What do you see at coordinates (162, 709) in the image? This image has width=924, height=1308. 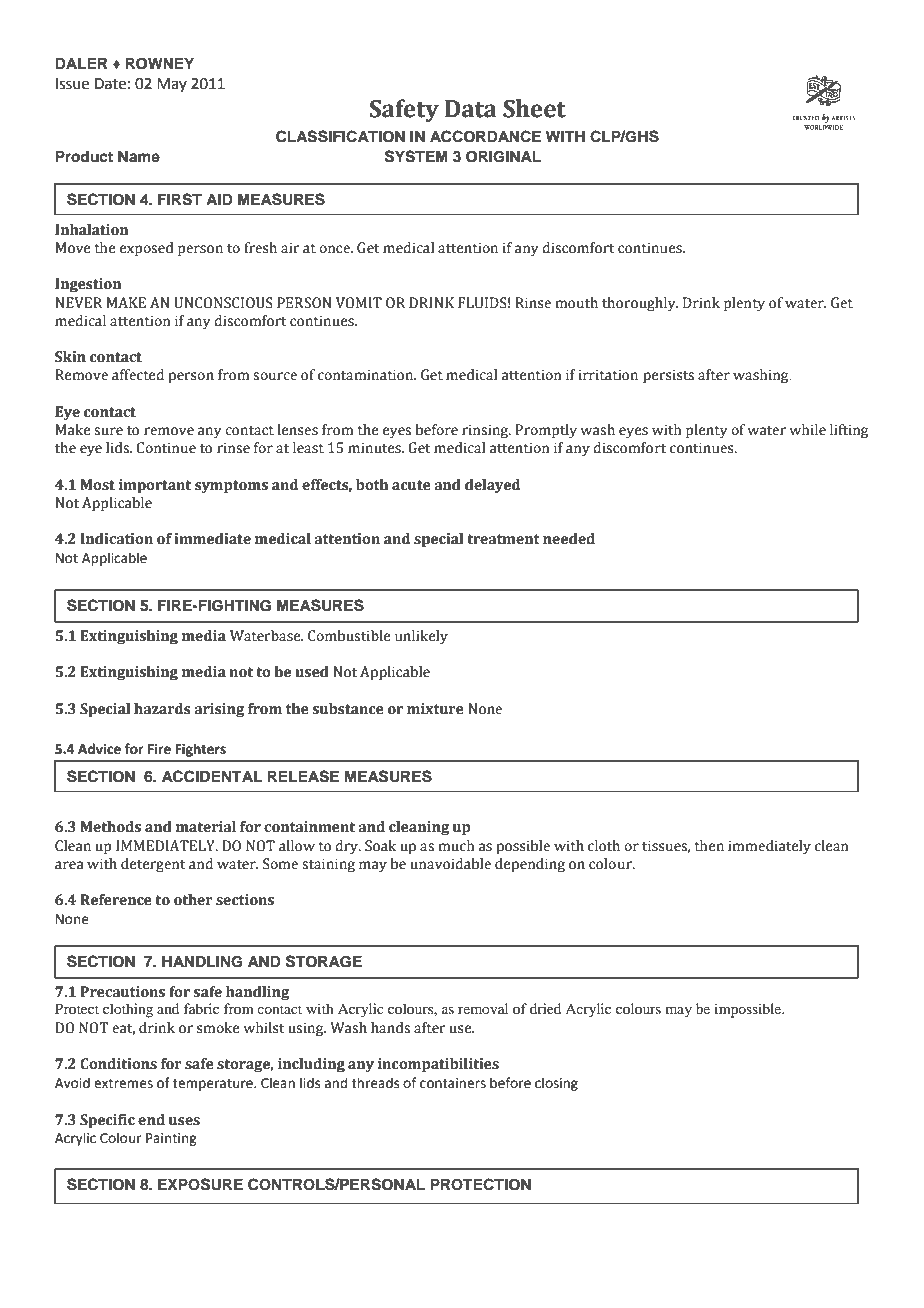 I see `hazards` at bounding box center [162, 709].
